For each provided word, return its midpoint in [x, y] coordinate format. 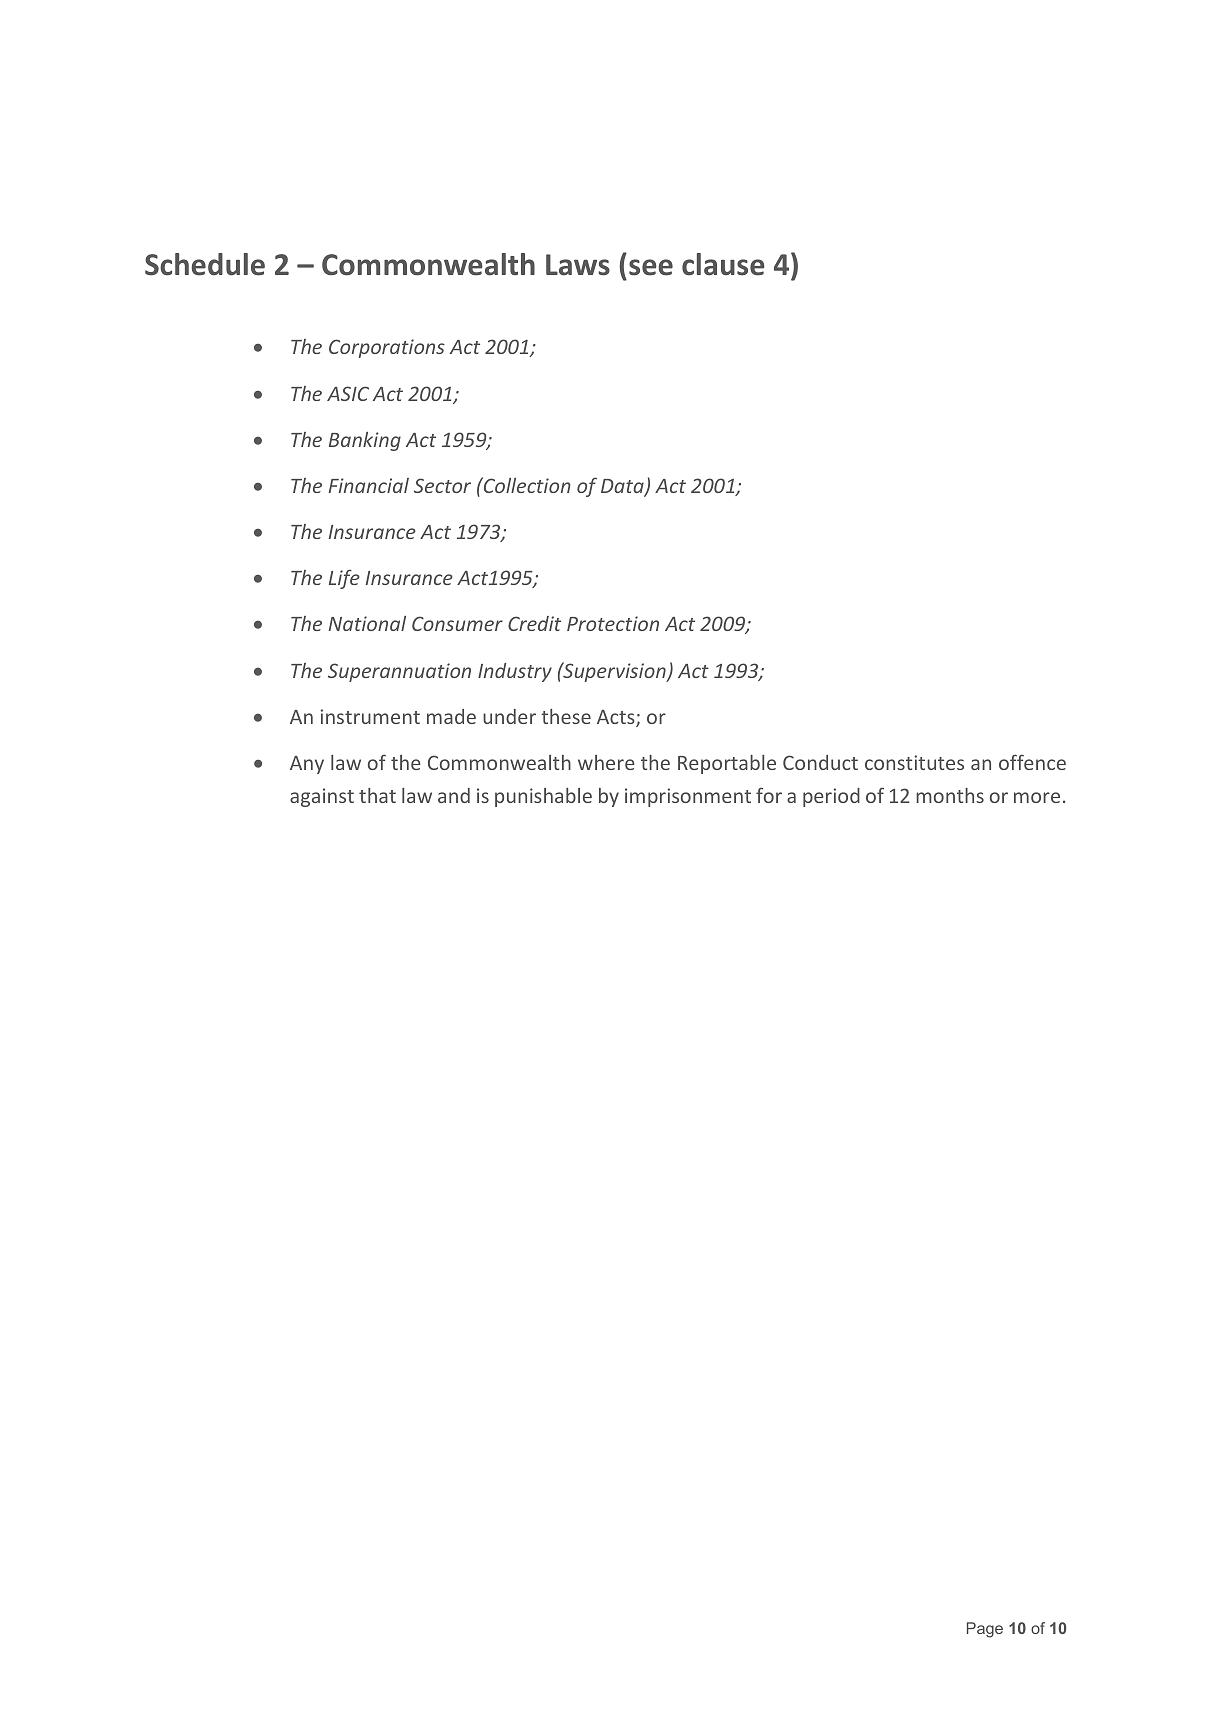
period [831, 797]
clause [723, 264]
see [651, 267]
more [1037, 797]
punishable [543, 797]
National [367, 623]
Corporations [387, 348]
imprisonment [688, 797]
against [322, 797]
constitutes [914, 762]
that [377, 795]
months [950, 795]
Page [985, 1630]
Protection [613, 623]
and [454, 795]
